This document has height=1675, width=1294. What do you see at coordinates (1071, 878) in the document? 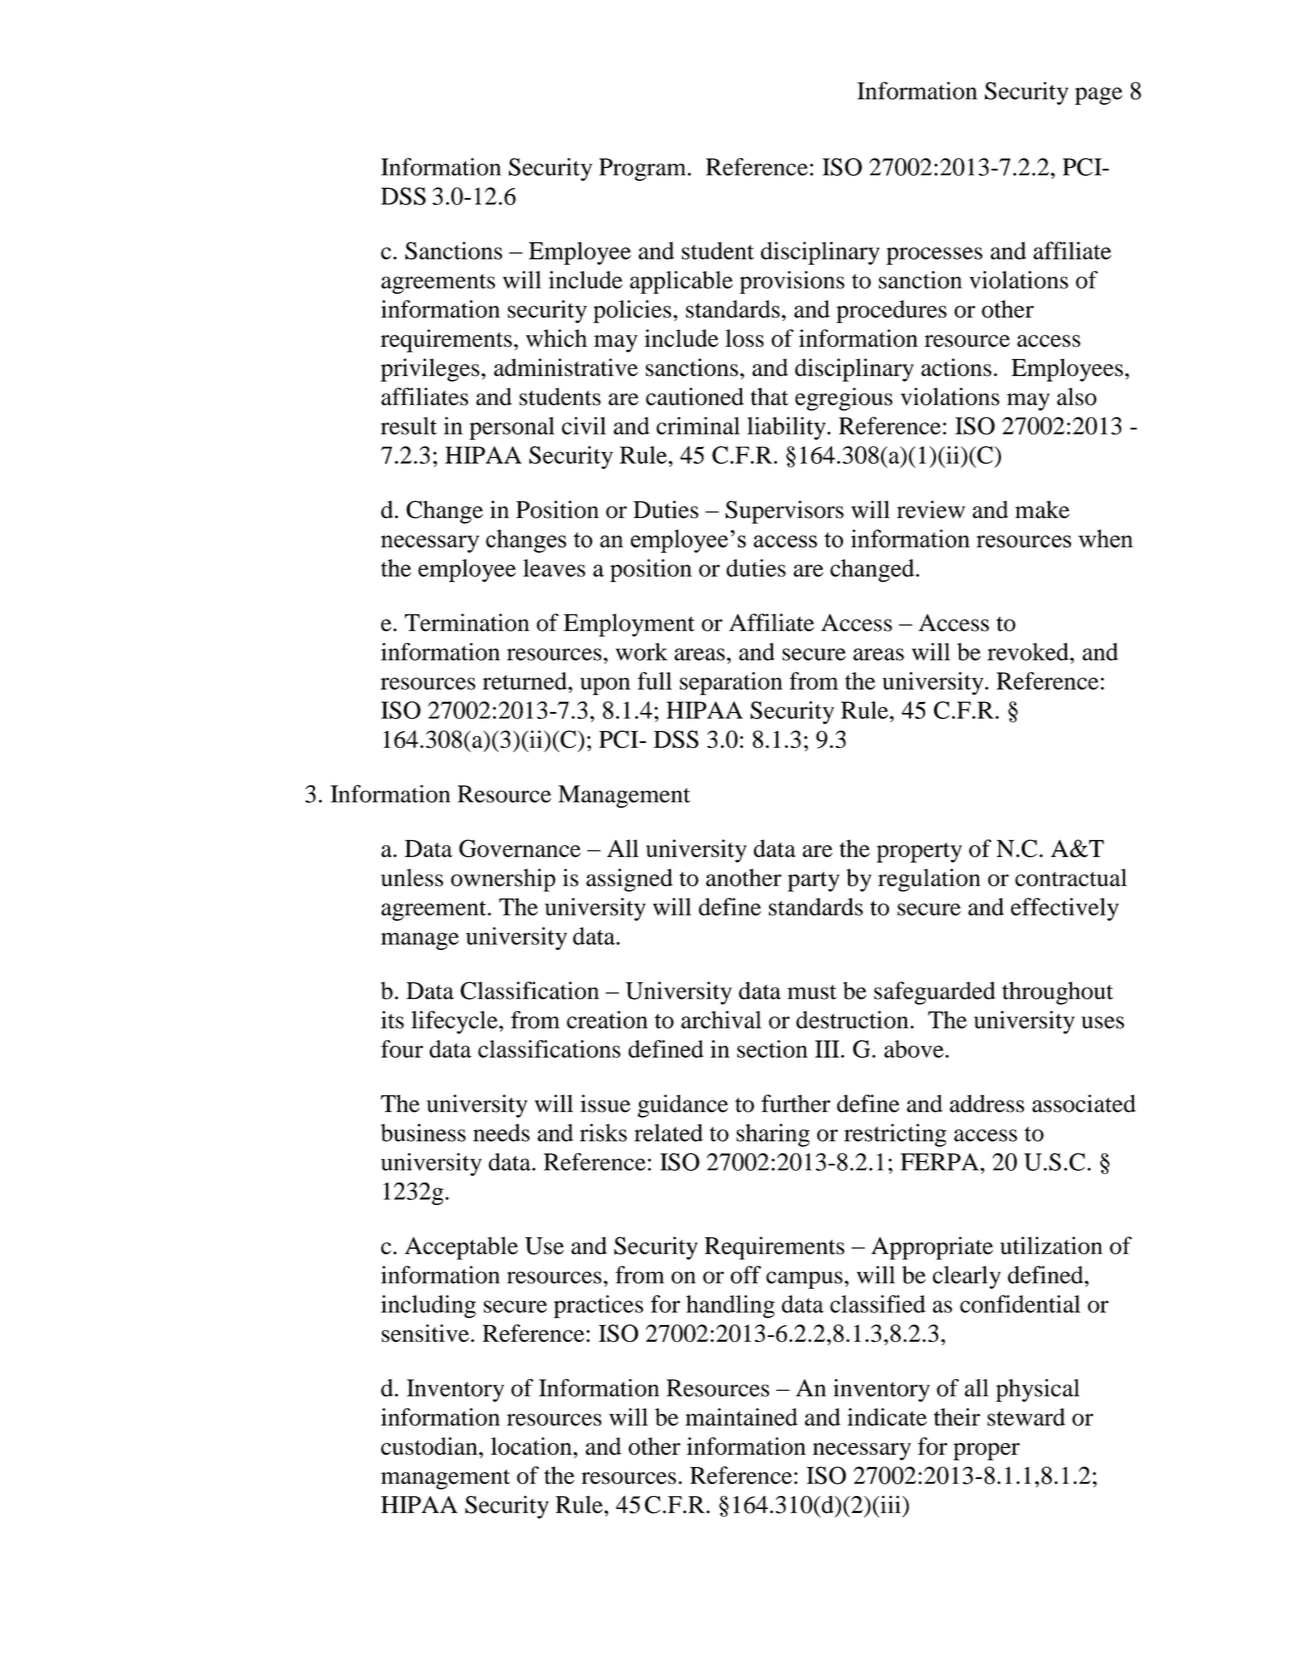
I see `contractual` at bounding box center [1071, 878].
